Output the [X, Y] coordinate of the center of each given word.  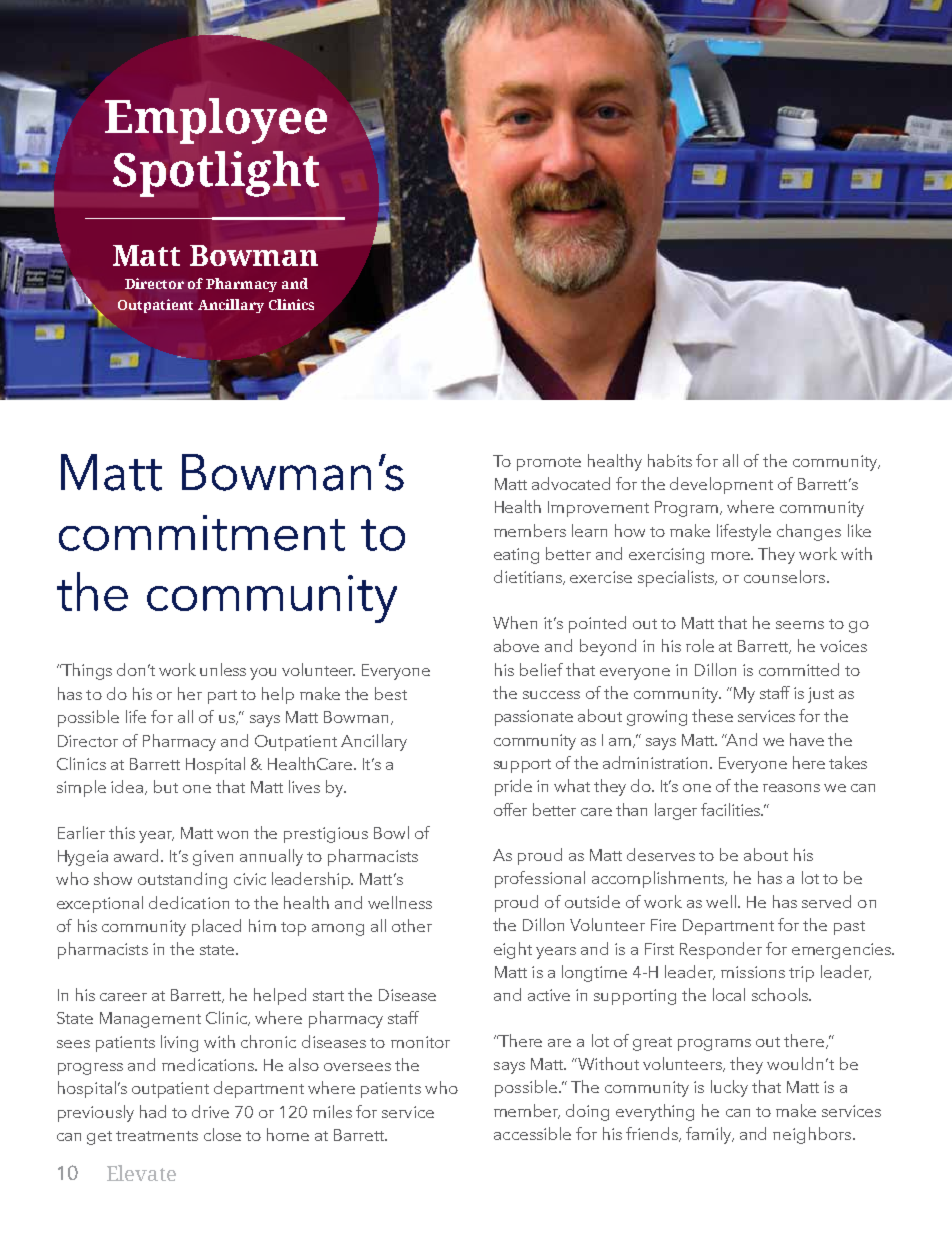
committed [799, 669]
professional [540, 879]
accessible [532, 1133]
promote [549, 464]
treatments [157, 1136]
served [826, 901]
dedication [189, 902]
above [516, 645]
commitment [202, 533]
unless [223, 669]
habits [670, 460]
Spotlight [216, 174]
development [721, 485]
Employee [216, 121]
